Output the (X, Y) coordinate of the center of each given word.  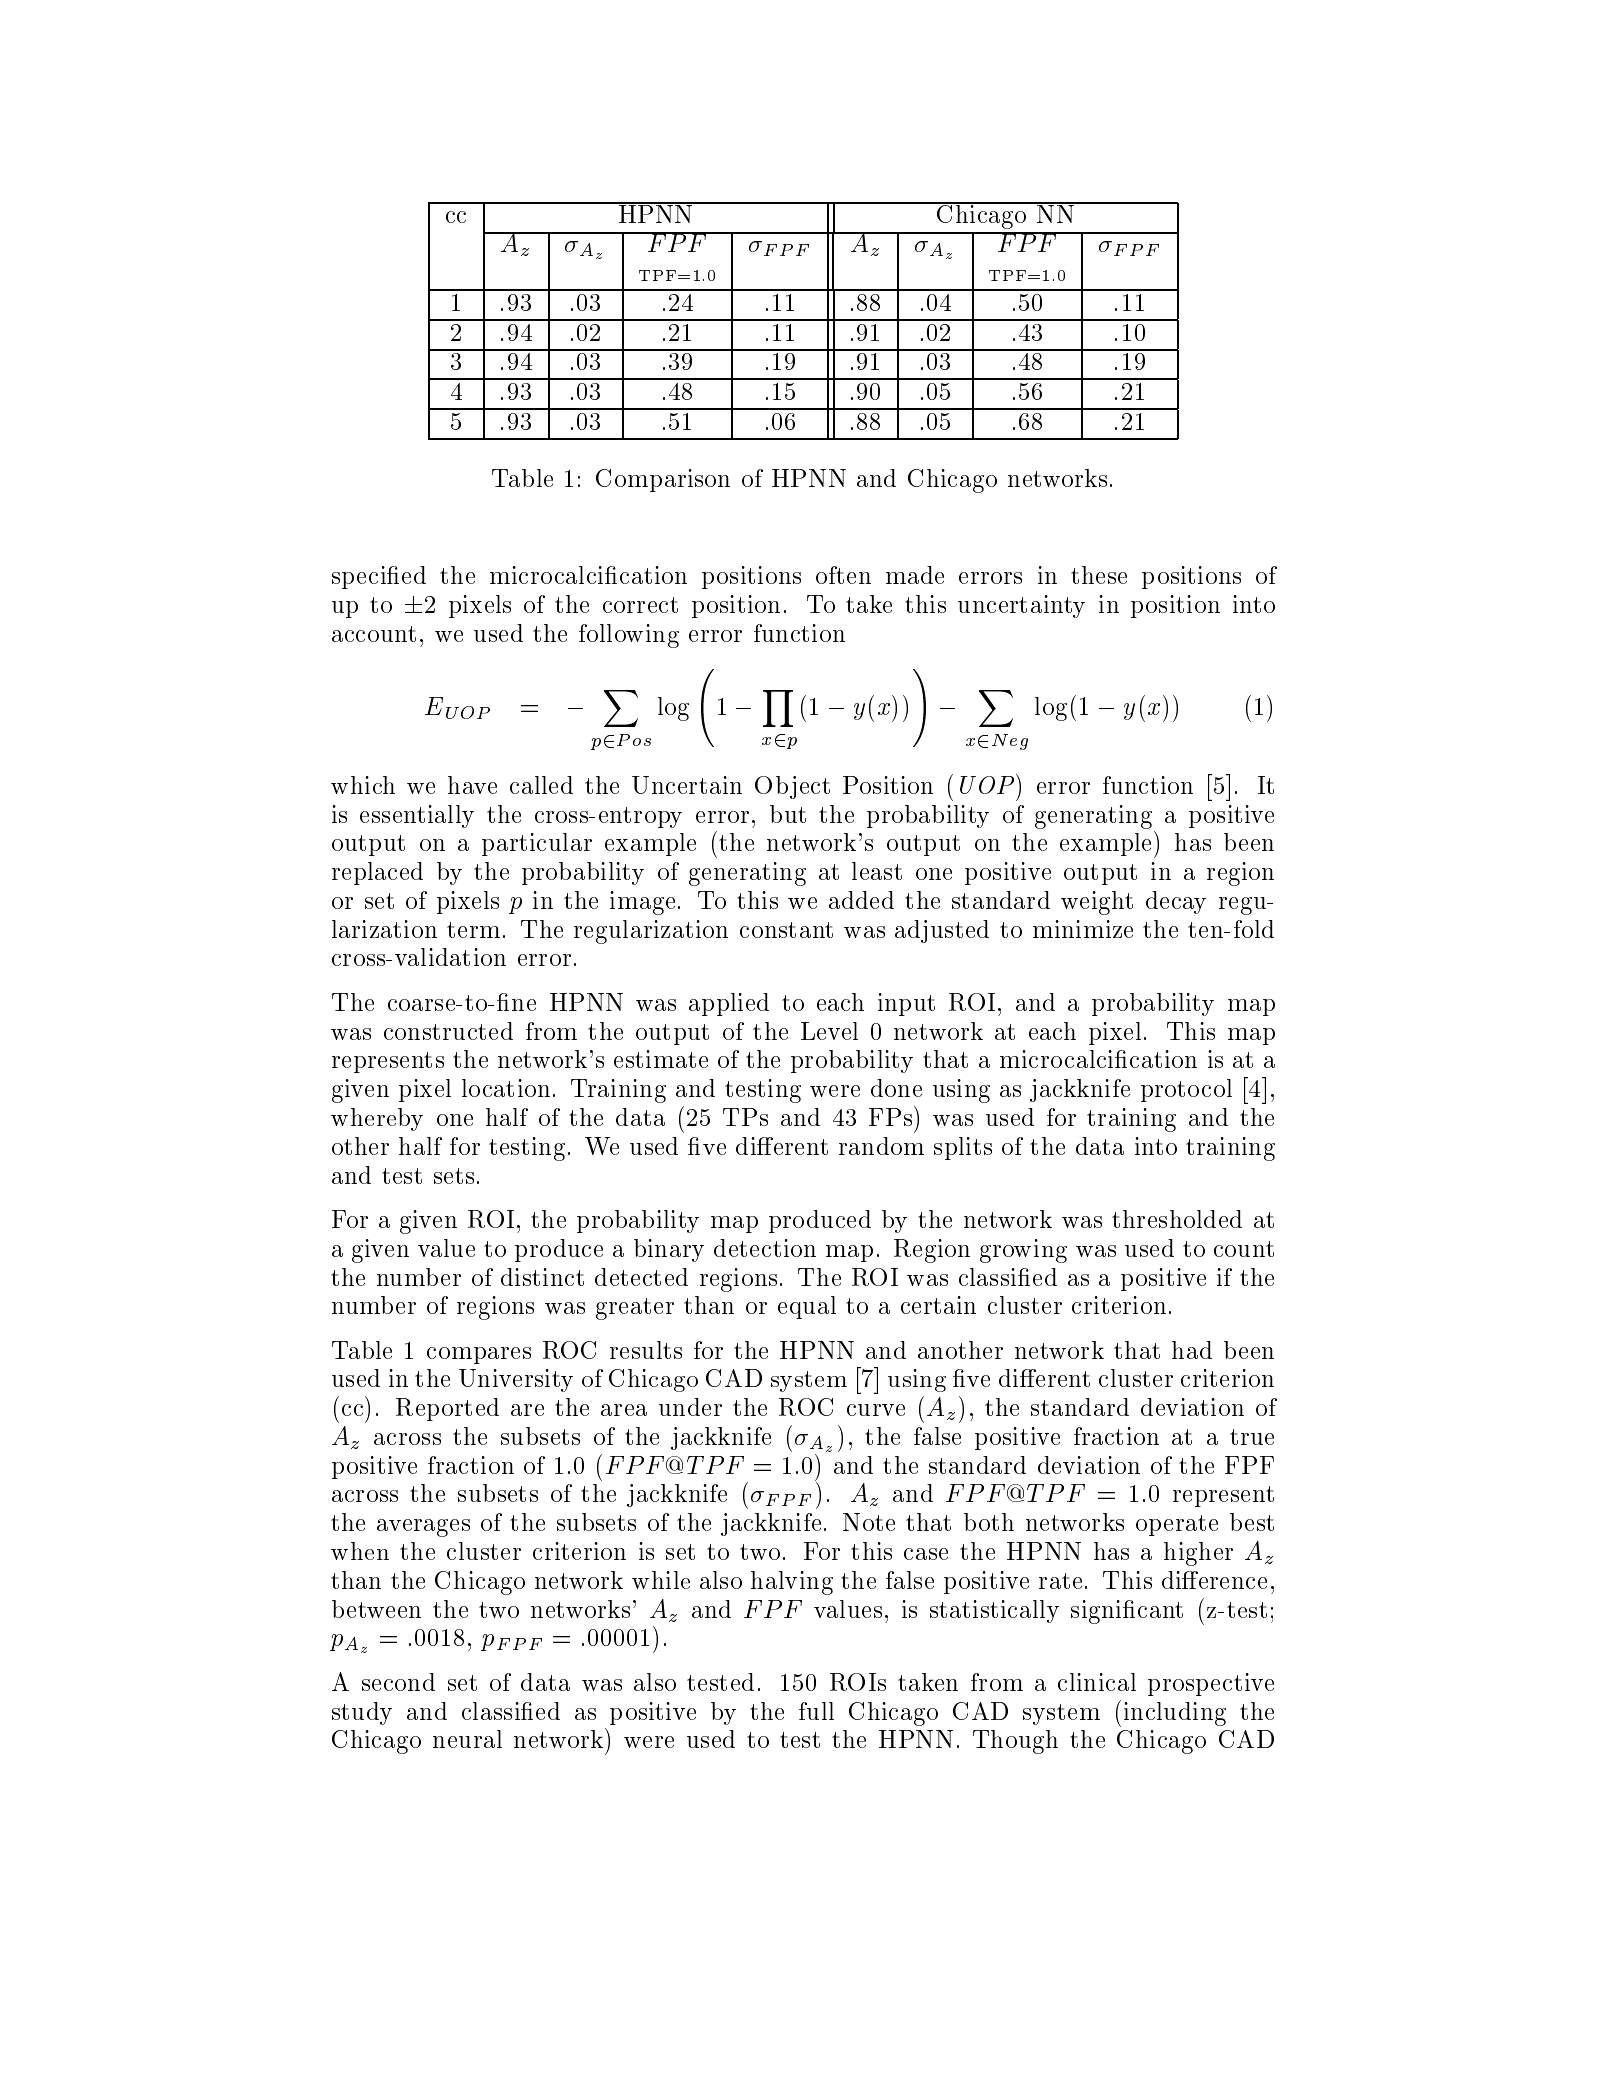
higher (1198, 1554)
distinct (542, 1277)
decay (1176, 902)
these (1099, 575)
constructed (448, 1031)
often (843, 575)
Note (869, 1522)
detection (765, 1248)
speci (360, 577)
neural (467, 1739)
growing (1023, 1251)
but (788, 814)
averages (423, 1528)
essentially (417, 816)
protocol (1186, 1090)
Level (829, 1031)
